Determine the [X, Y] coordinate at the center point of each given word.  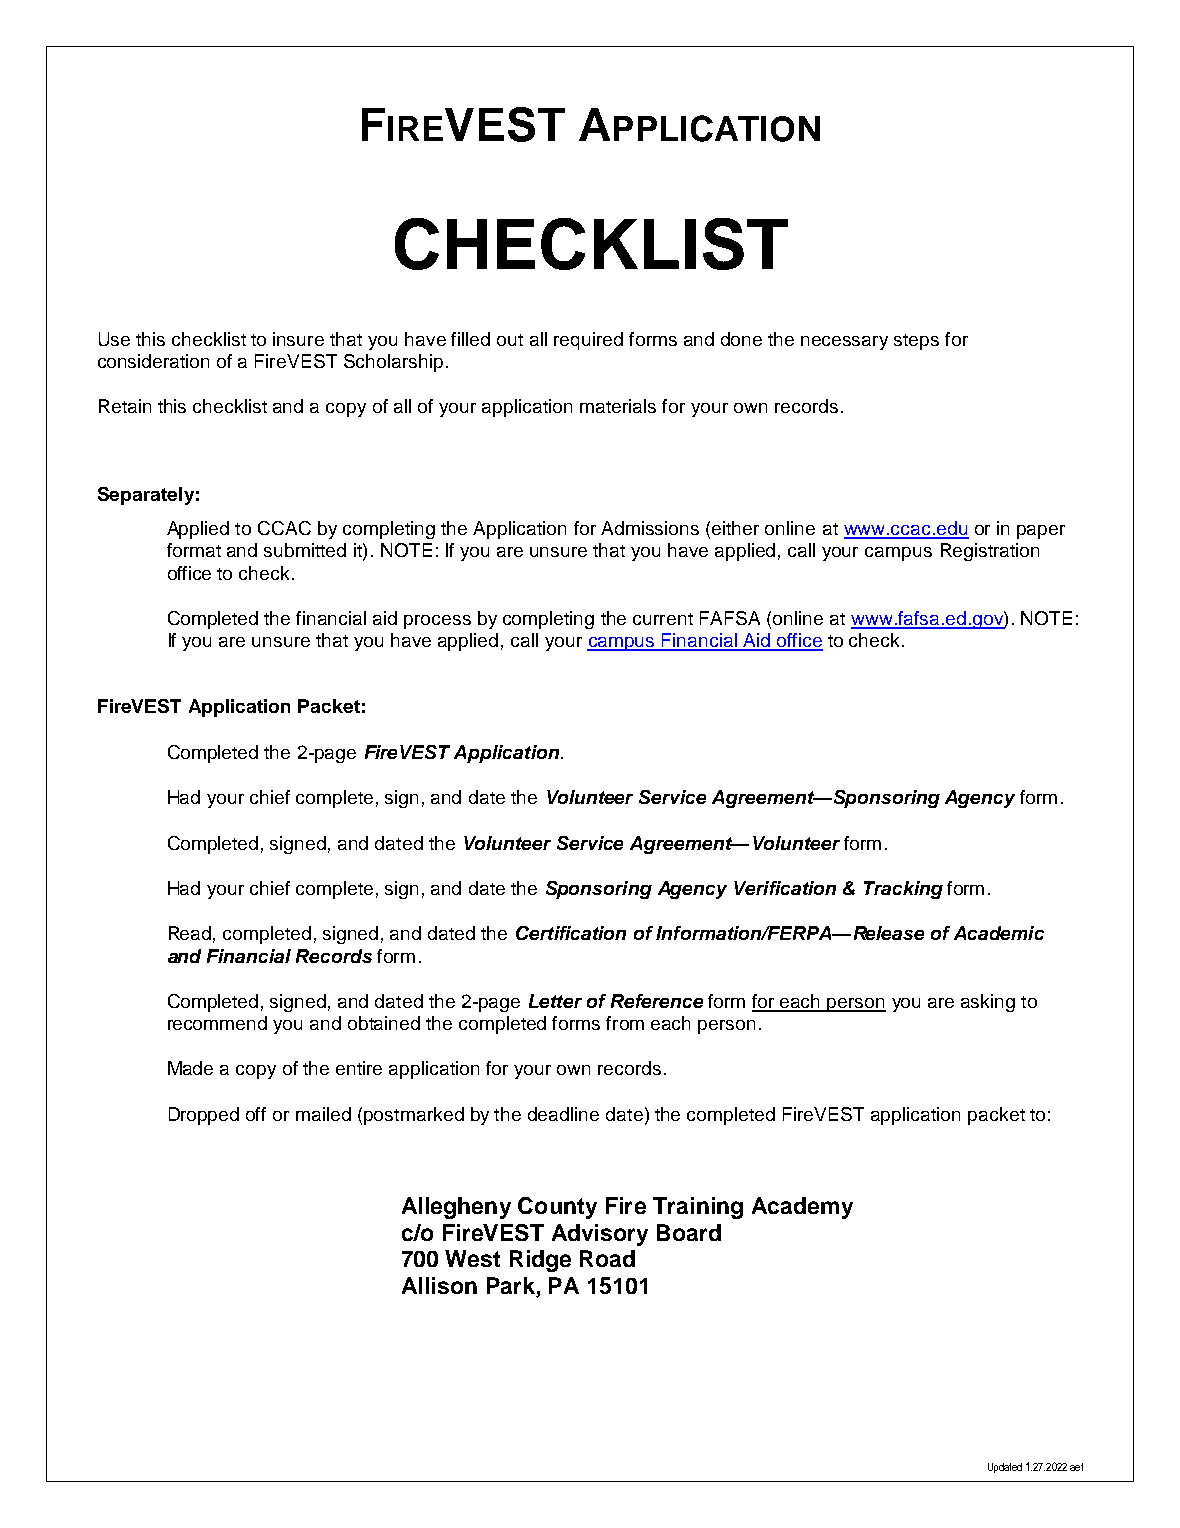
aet [1076, 1467]
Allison [439, 1285]
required [588, 341]
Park [512, 1287]
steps [916, 342]
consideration [153, 361]
